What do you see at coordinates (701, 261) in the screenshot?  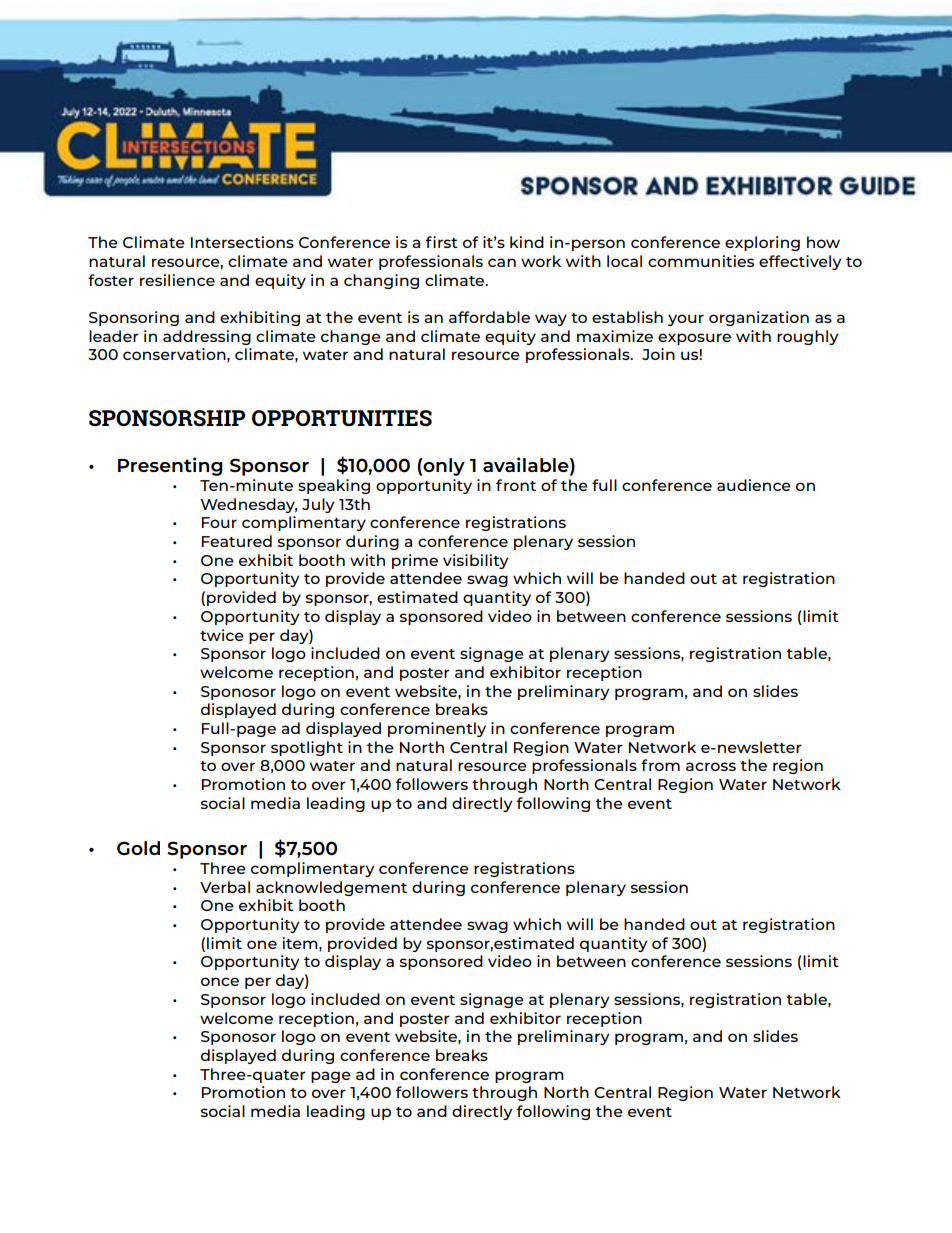 I see `communities` at bounding box center [701, 261].
